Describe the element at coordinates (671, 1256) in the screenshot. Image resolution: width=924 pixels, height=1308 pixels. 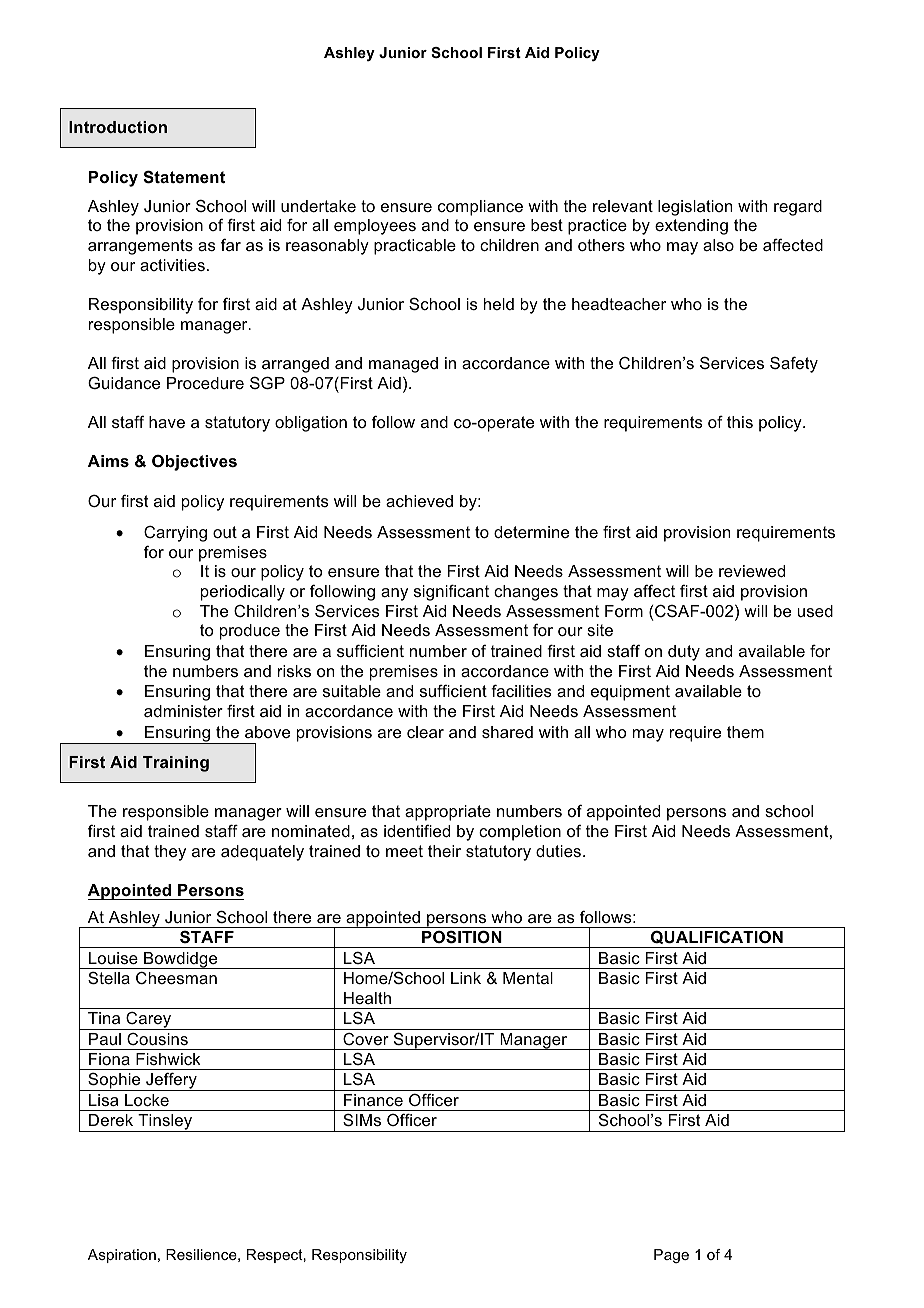
I see `Page` at that location.
